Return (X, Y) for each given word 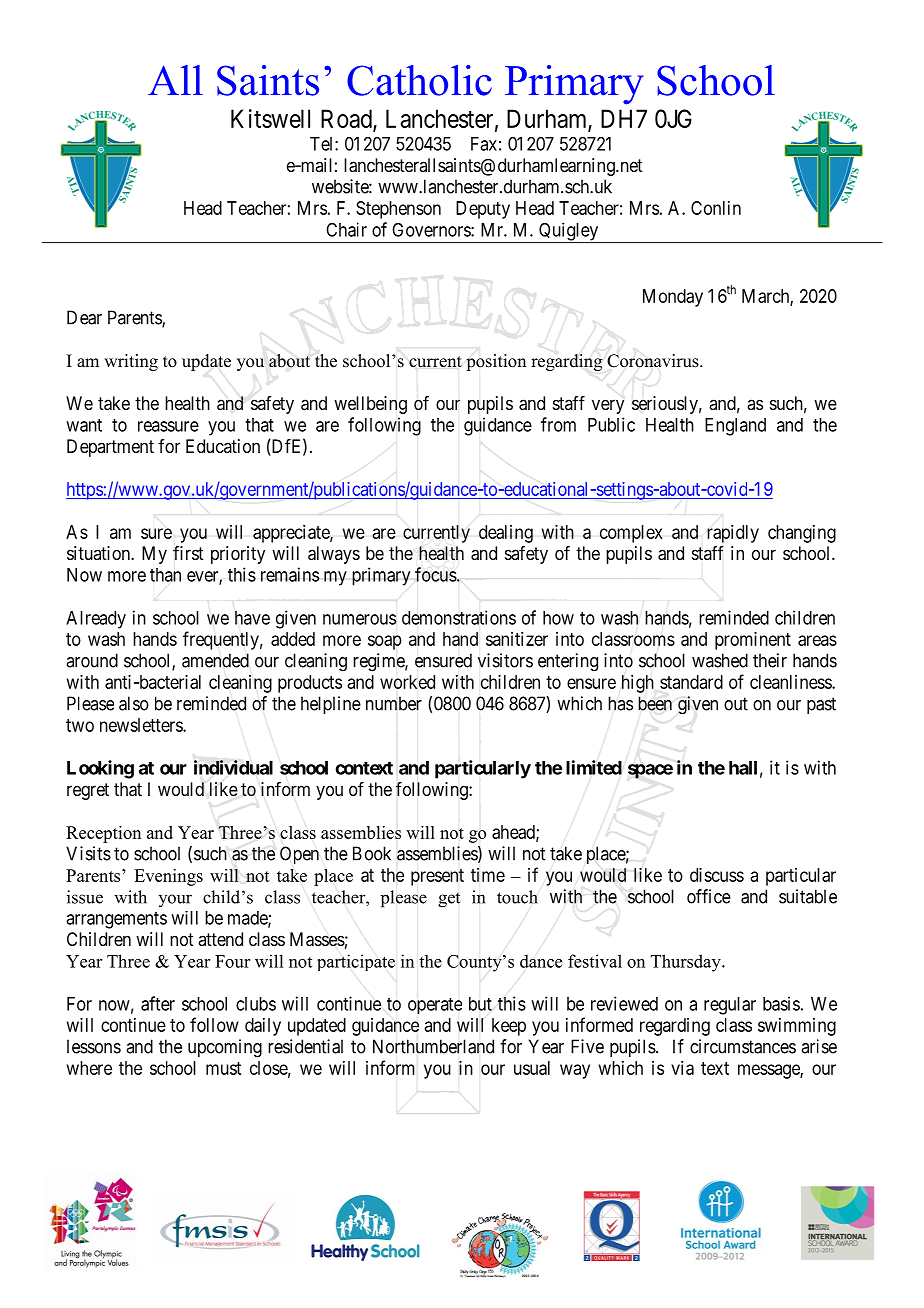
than (165, 575)
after (158, 1003)
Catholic (419, 80)
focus (436, 574)
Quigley (569, 232)
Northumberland (433, 1046)
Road (347, 119)
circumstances (743, 1046)
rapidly (733, 534)
